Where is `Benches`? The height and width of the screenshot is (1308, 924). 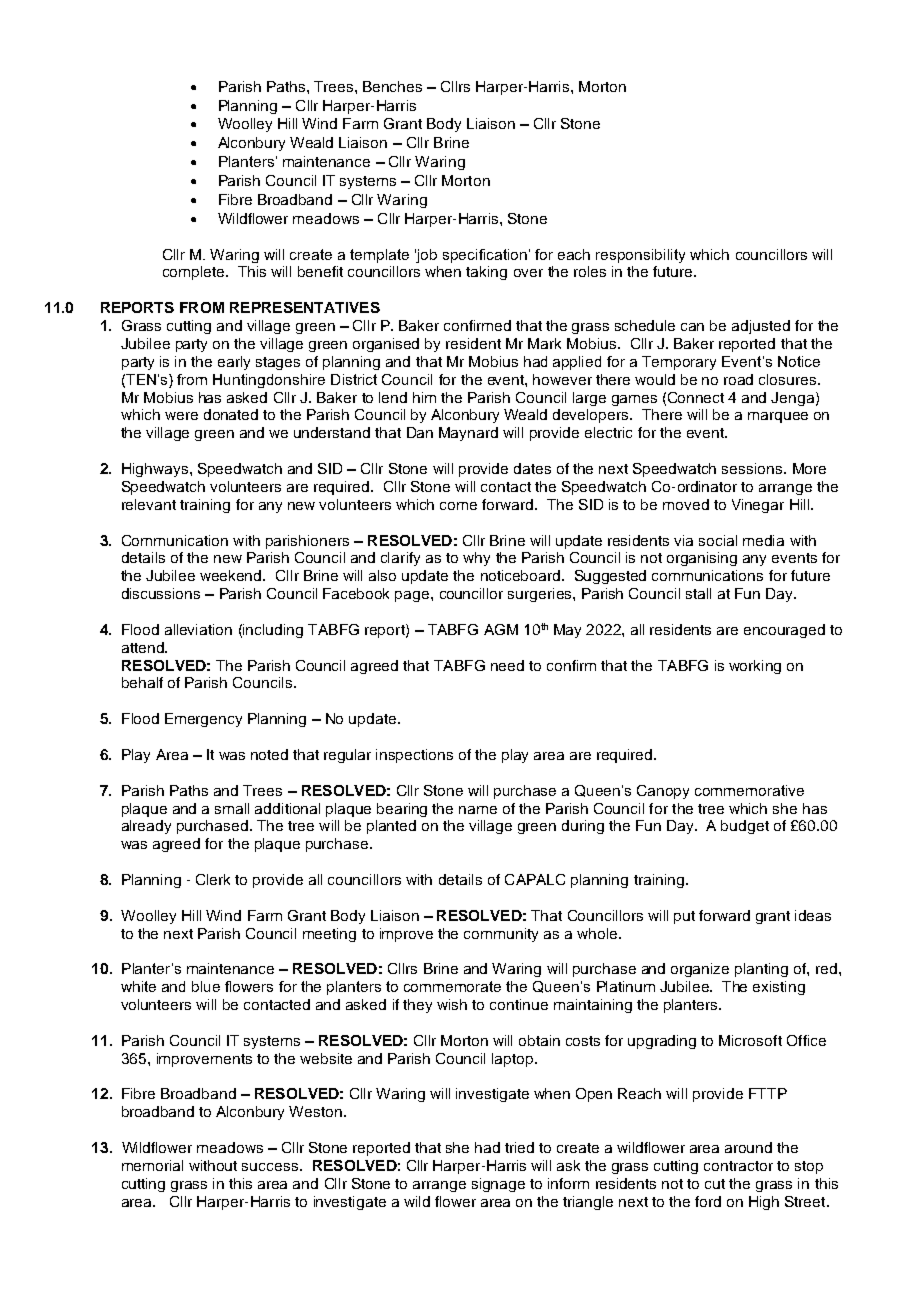 Benches is located at coordinates (392, 86).
